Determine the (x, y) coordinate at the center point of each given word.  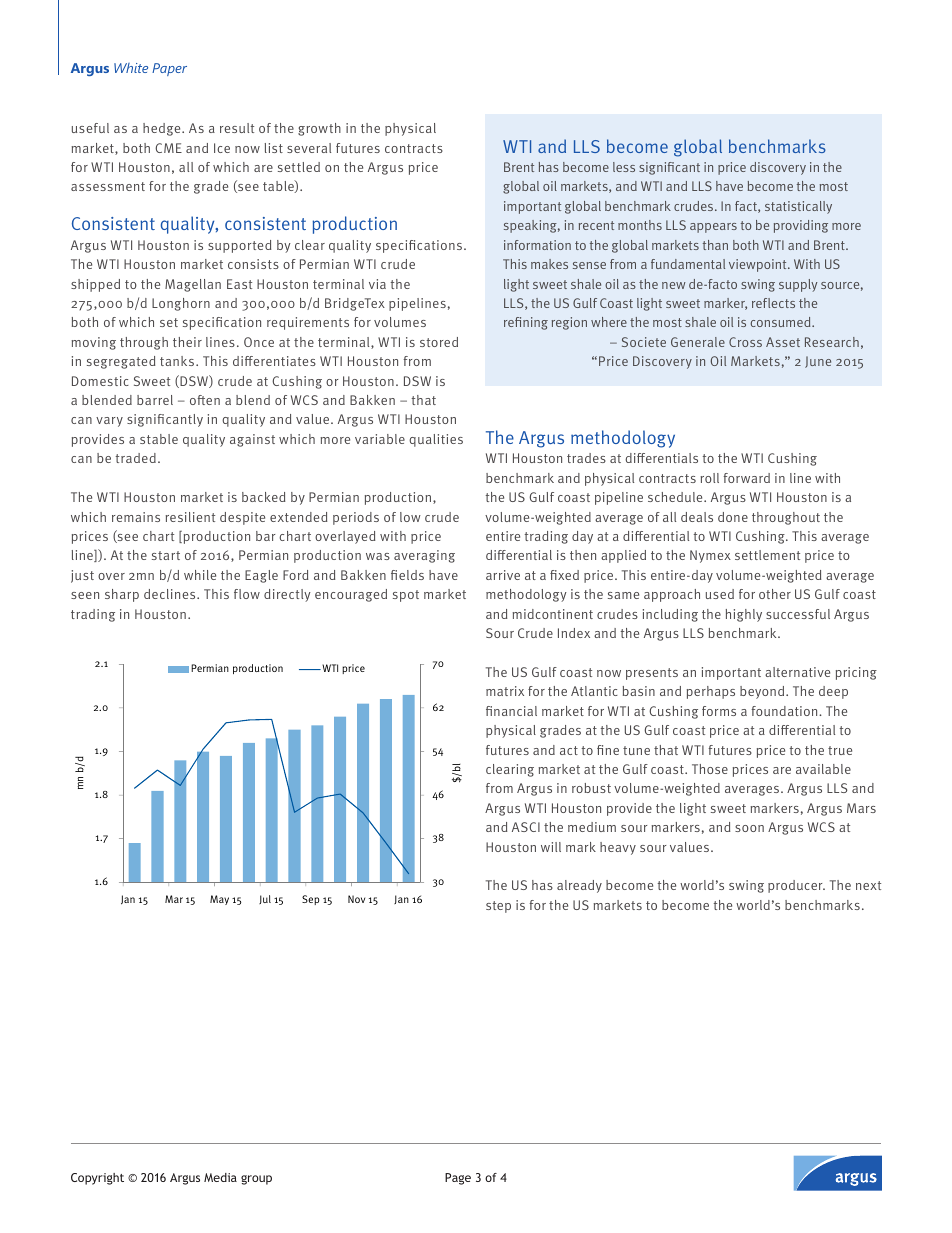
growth (319, 129)
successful (798, 614)
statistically (798, 207)
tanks (178, 361)
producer (796, 886)
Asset (783, 342)
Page (458, 1179)
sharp (122, 595)
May (219, 900)
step (498, 907)
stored (439, 342)
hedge (163, 129)
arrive (503, 575)
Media (220, 1177)
